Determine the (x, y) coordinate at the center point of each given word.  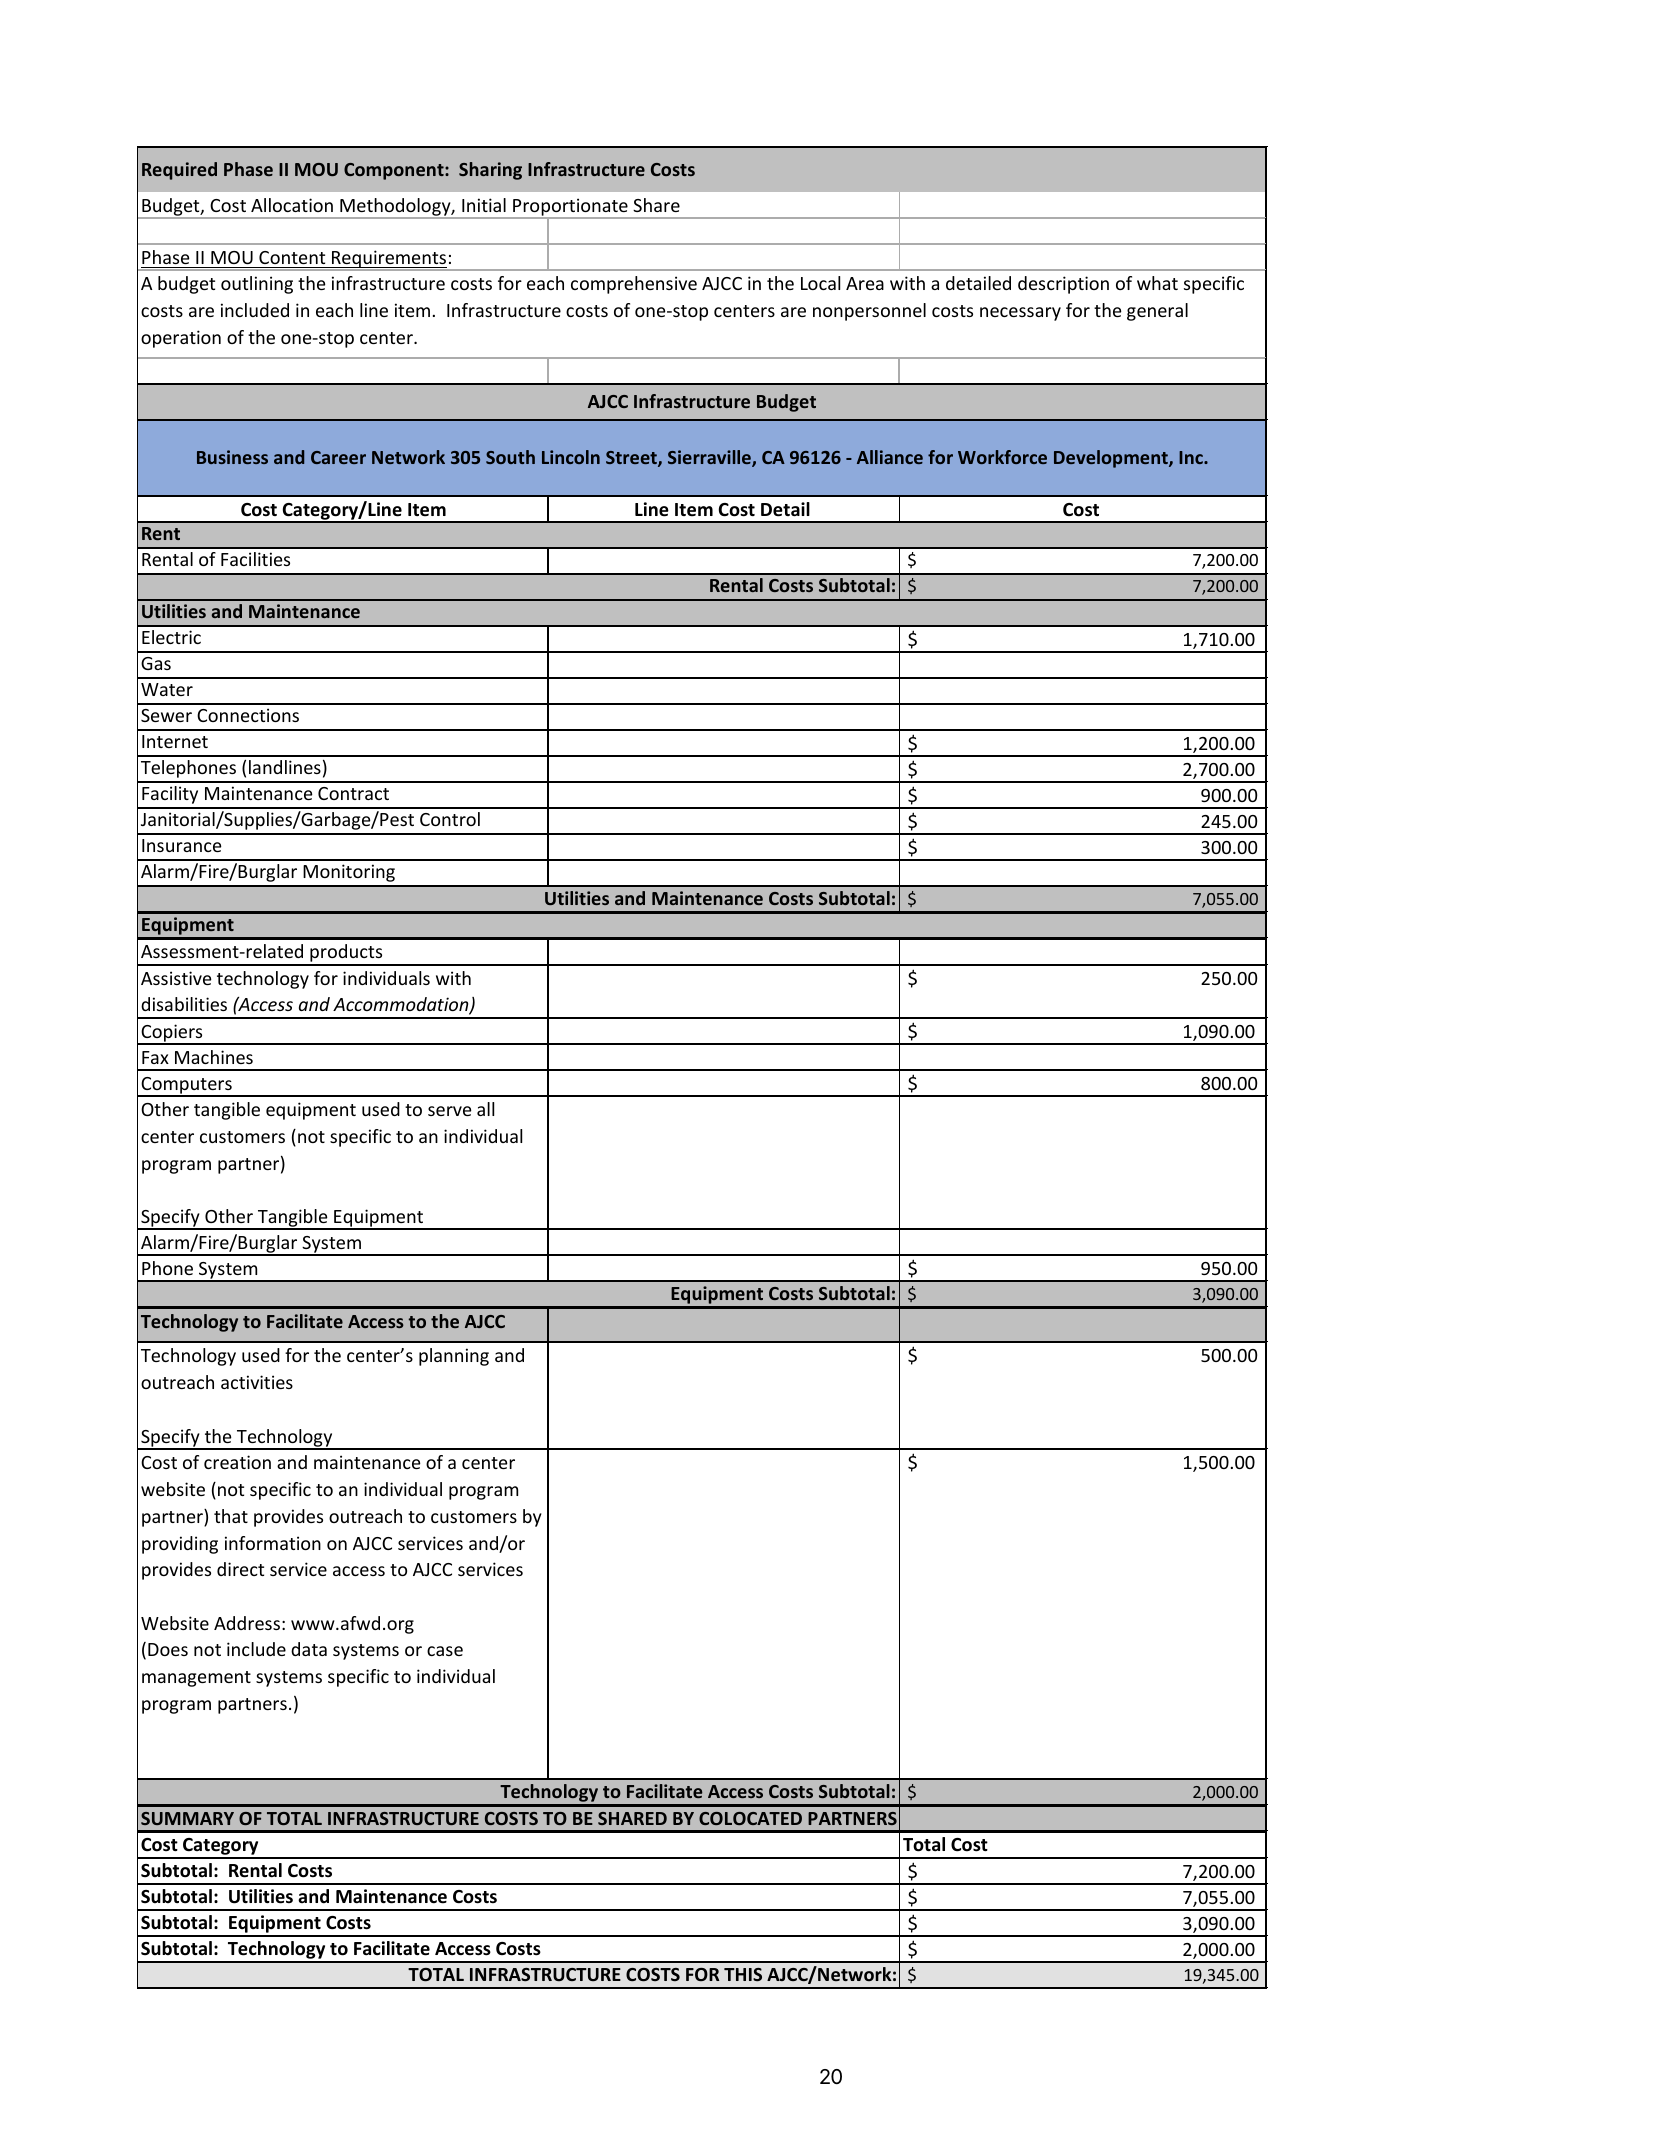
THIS (743, 1974)
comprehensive (634, 285)
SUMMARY (187, 1818)
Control (450, 819)
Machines (214, 1057)
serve (450, 1111)
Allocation (292, 205)
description (1063, 285)
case (445, 1651)
